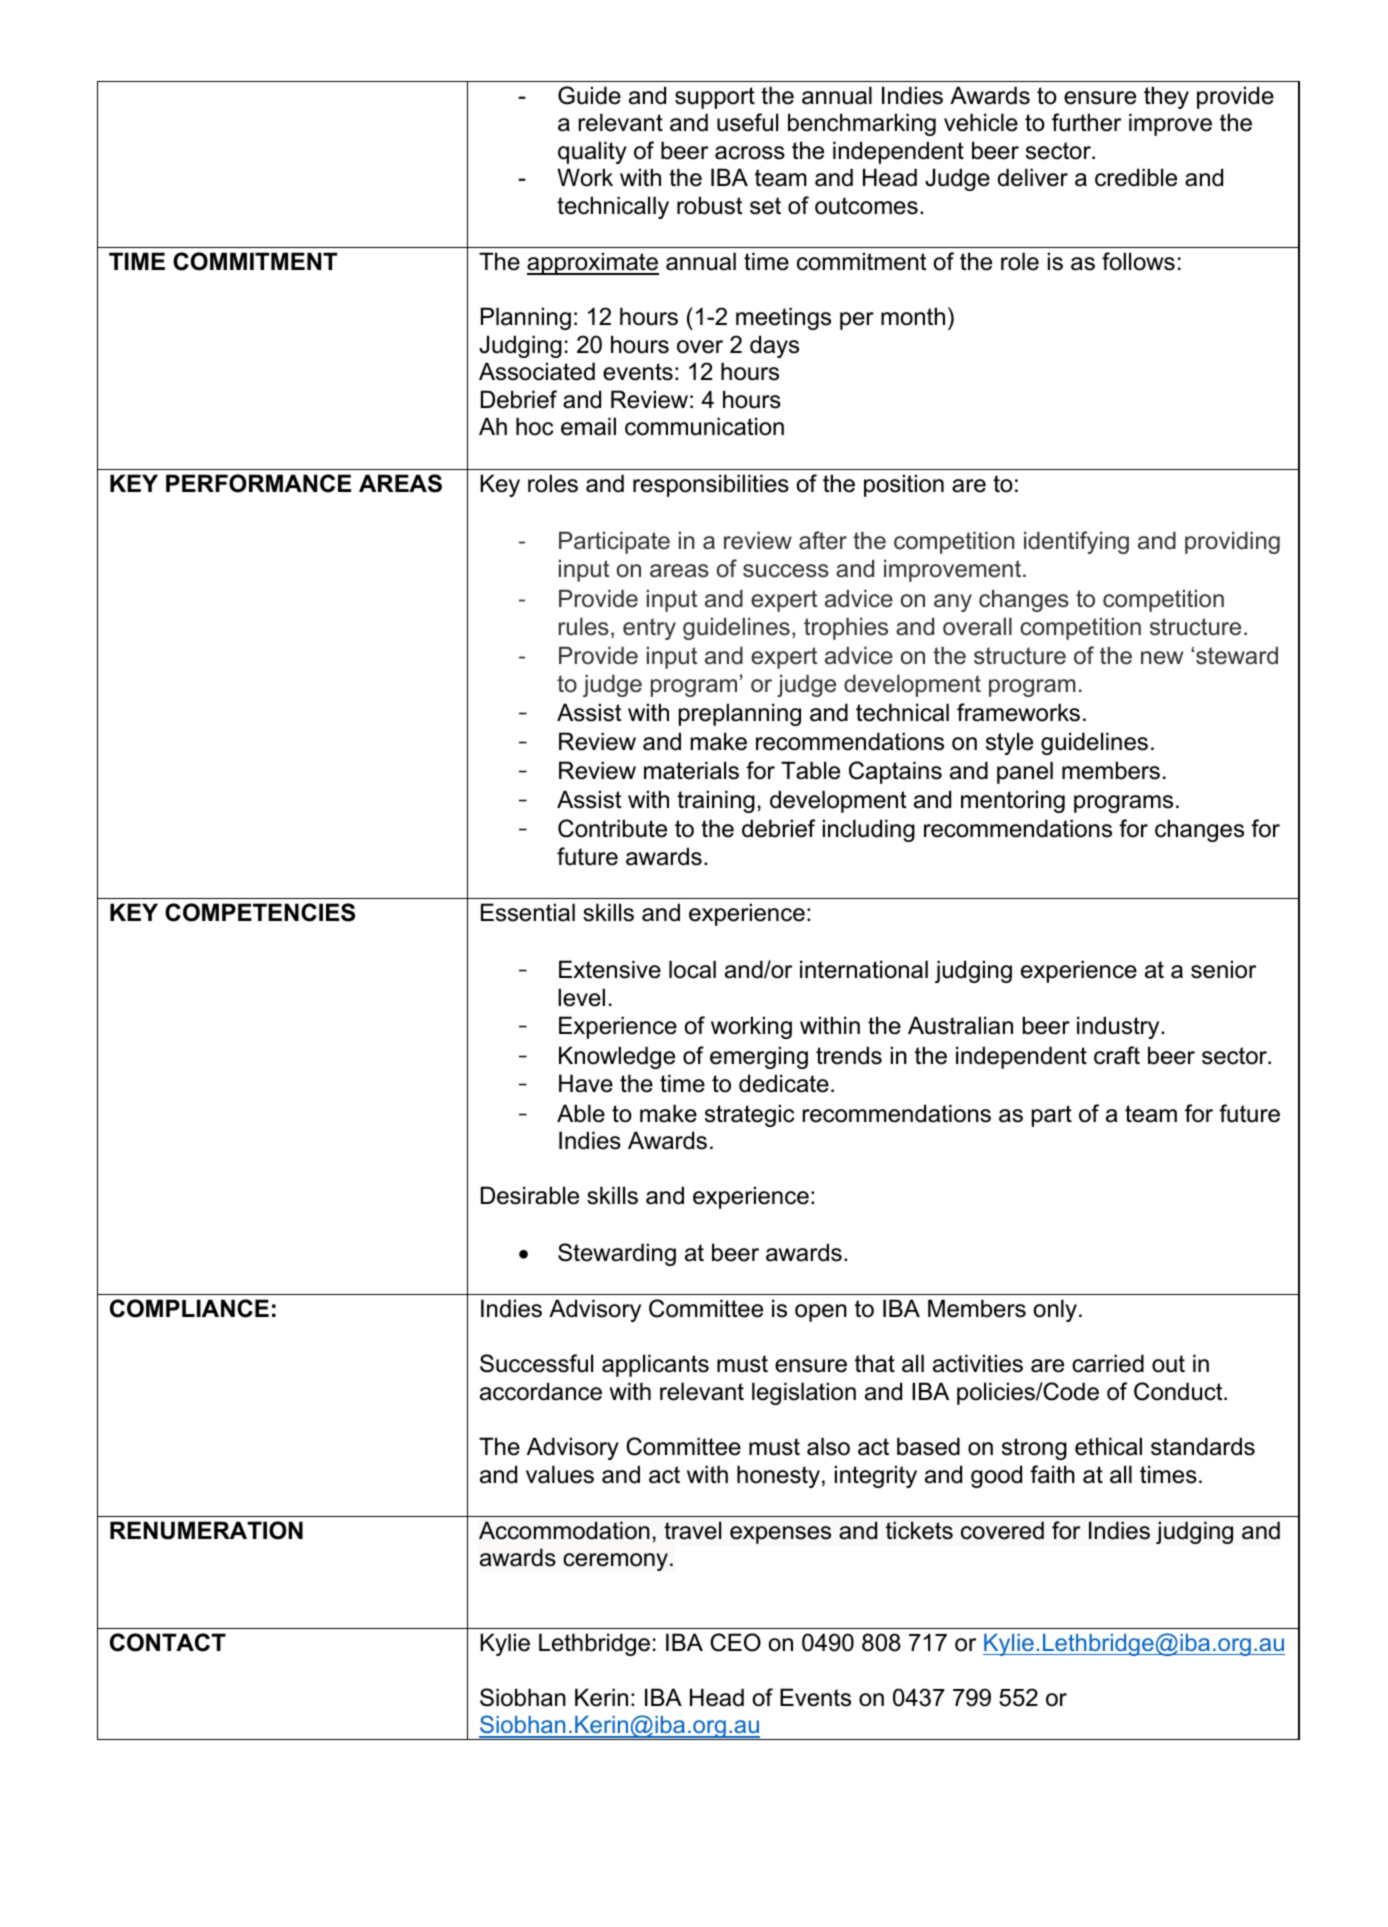 The image size is (1388, 1927). I want to click on faith, so click(1052, 1474).
